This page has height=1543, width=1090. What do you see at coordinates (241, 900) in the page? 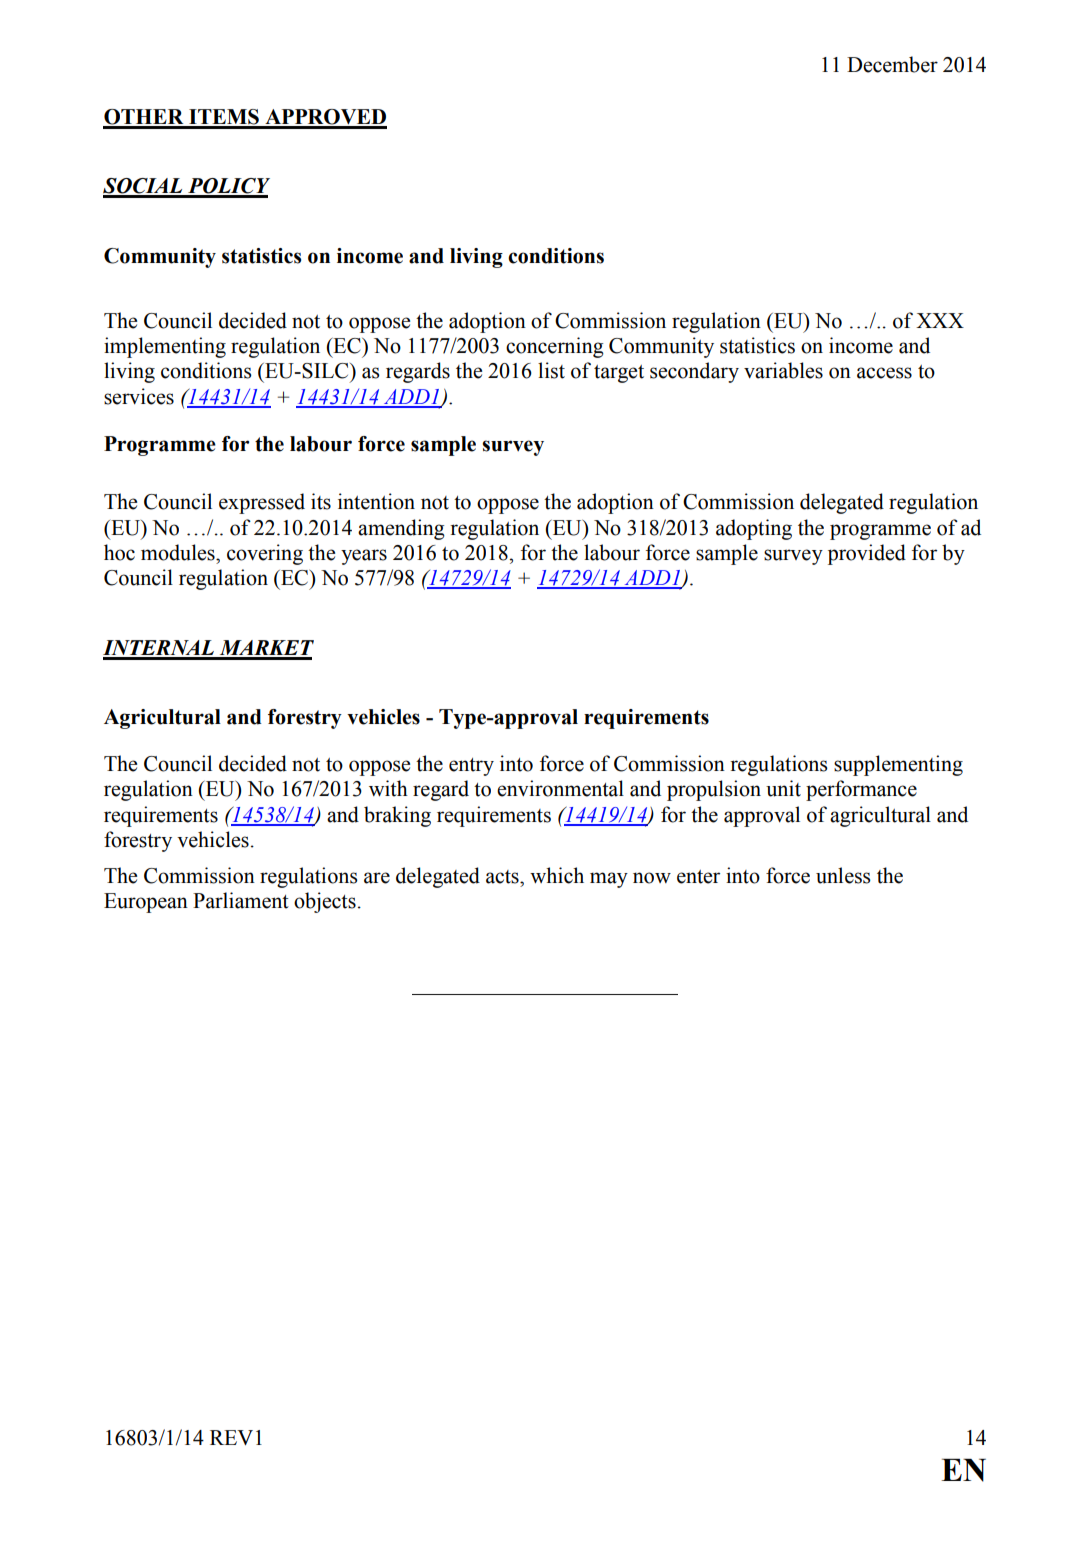
I see `Parliament` at bounding box center [241, 900].
